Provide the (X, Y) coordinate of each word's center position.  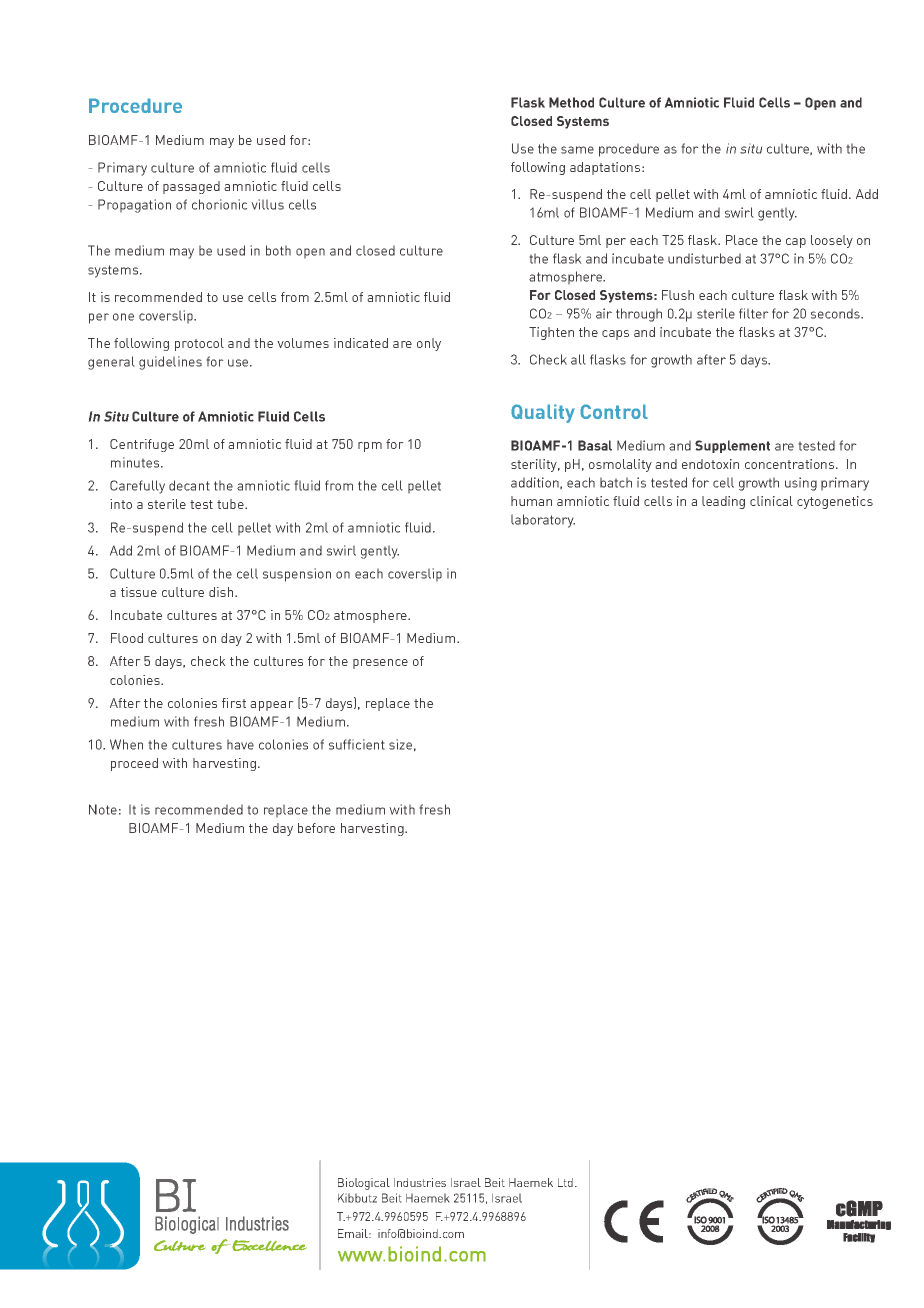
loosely (832, 241)
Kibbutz (357, 1198)
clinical (771, 501)
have (240, 744)
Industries (420, 1182)
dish (222, 592)
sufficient (357, 744)
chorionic (219, 204)
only (429, 344)
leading (723, 502)
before (316, 828)
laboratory (543, 521)
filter (754, 313)
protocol (199, 344)
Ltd (567, 1182)
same (577, 150)
